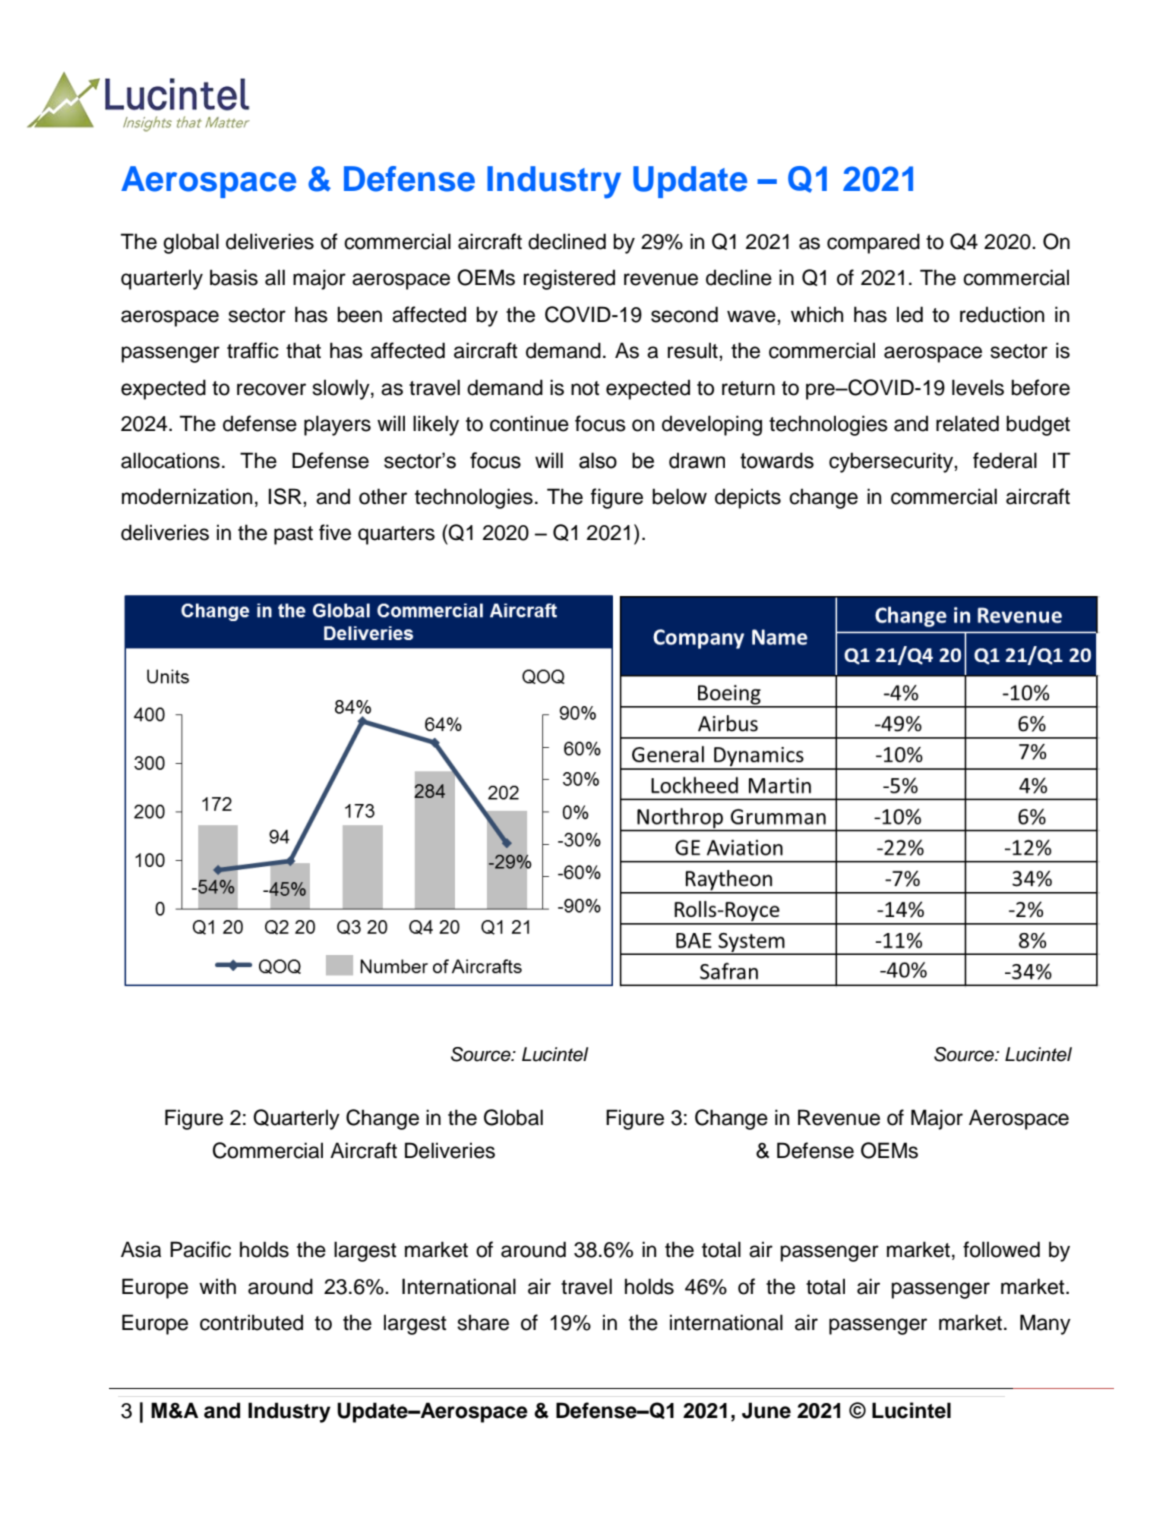  I want to click on past, so click(293, 535).
